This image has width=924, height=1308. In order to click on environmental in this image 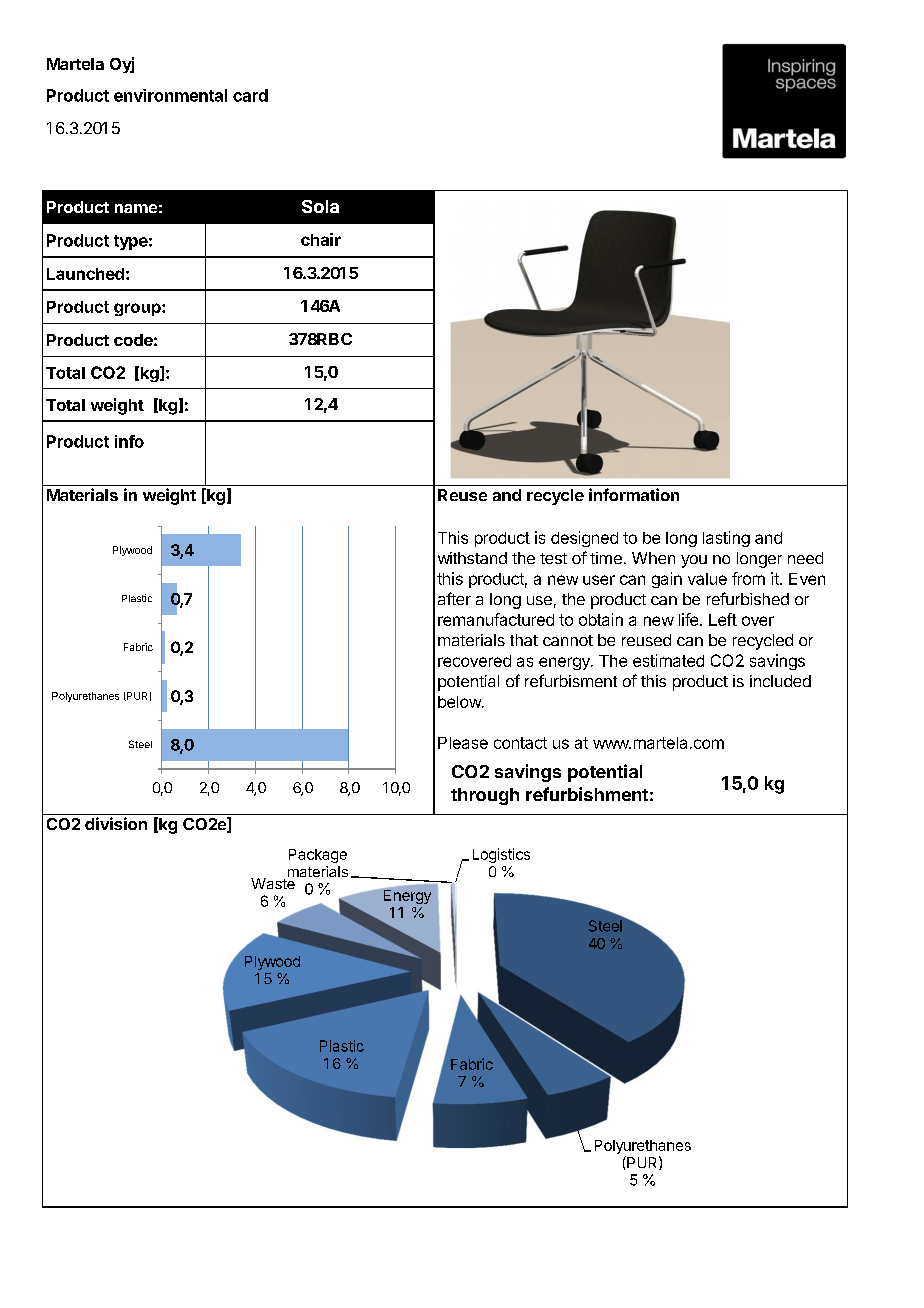, I will do `click(170, 95)`.
